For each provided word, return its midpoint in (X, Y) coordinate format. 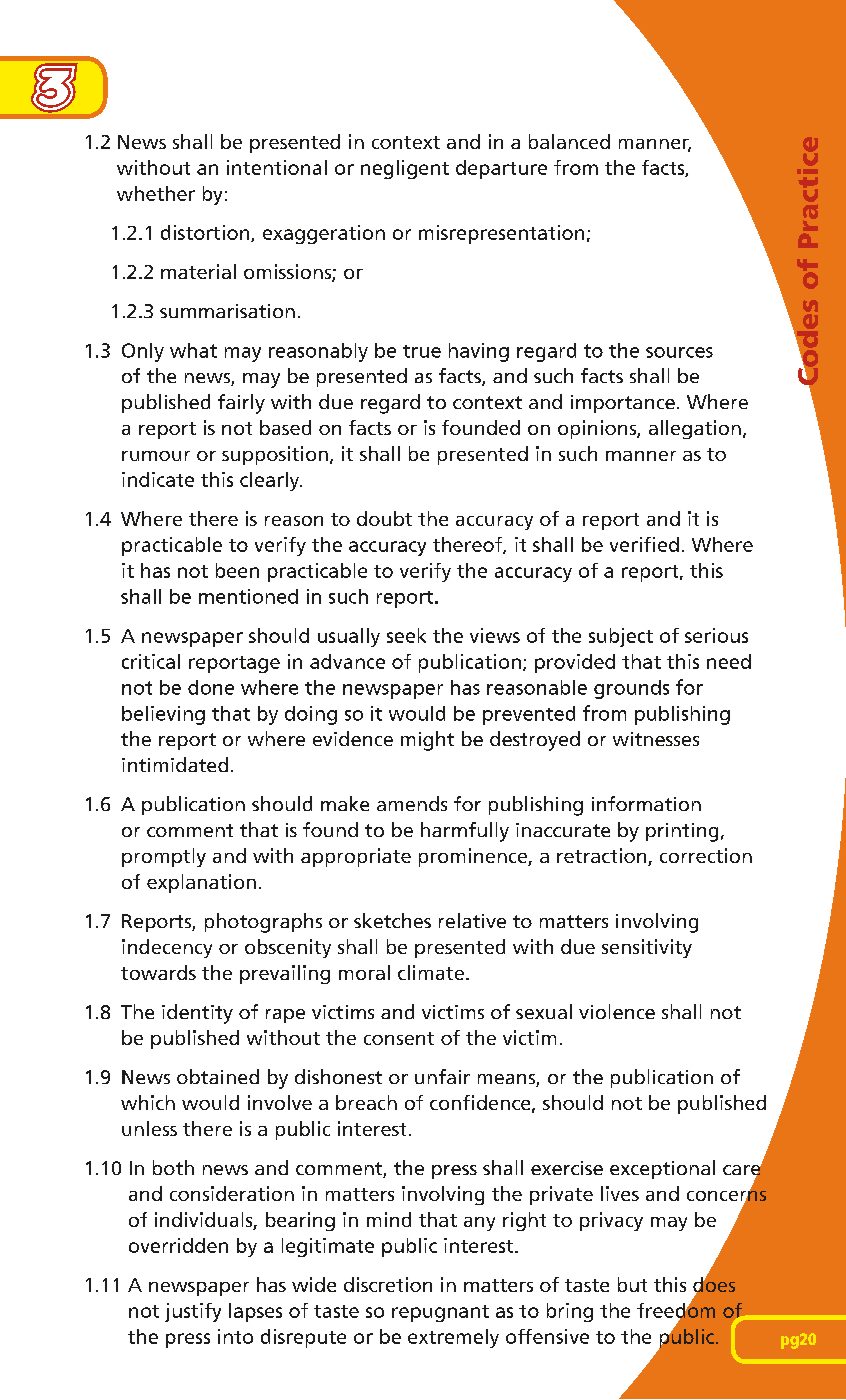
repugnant (440, 1313)
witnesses (656, 739)
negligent (405, 169)
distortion (206, 233)
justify (193, 1312)
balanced (569, 141)
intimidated (175, 764)
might (427, 741)
